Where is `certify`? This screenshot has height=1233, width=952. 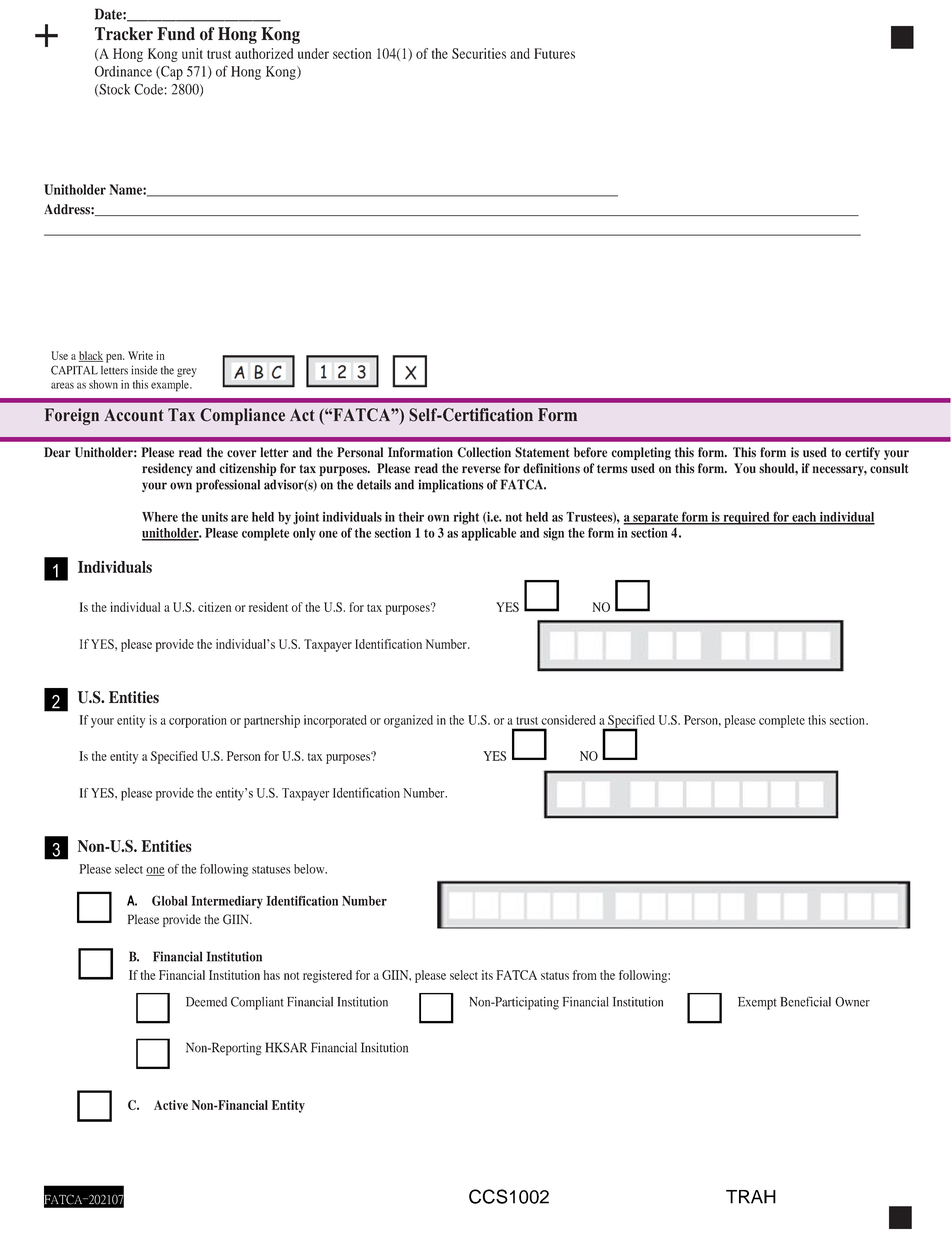
certify is located at coordinates (862, 453).
